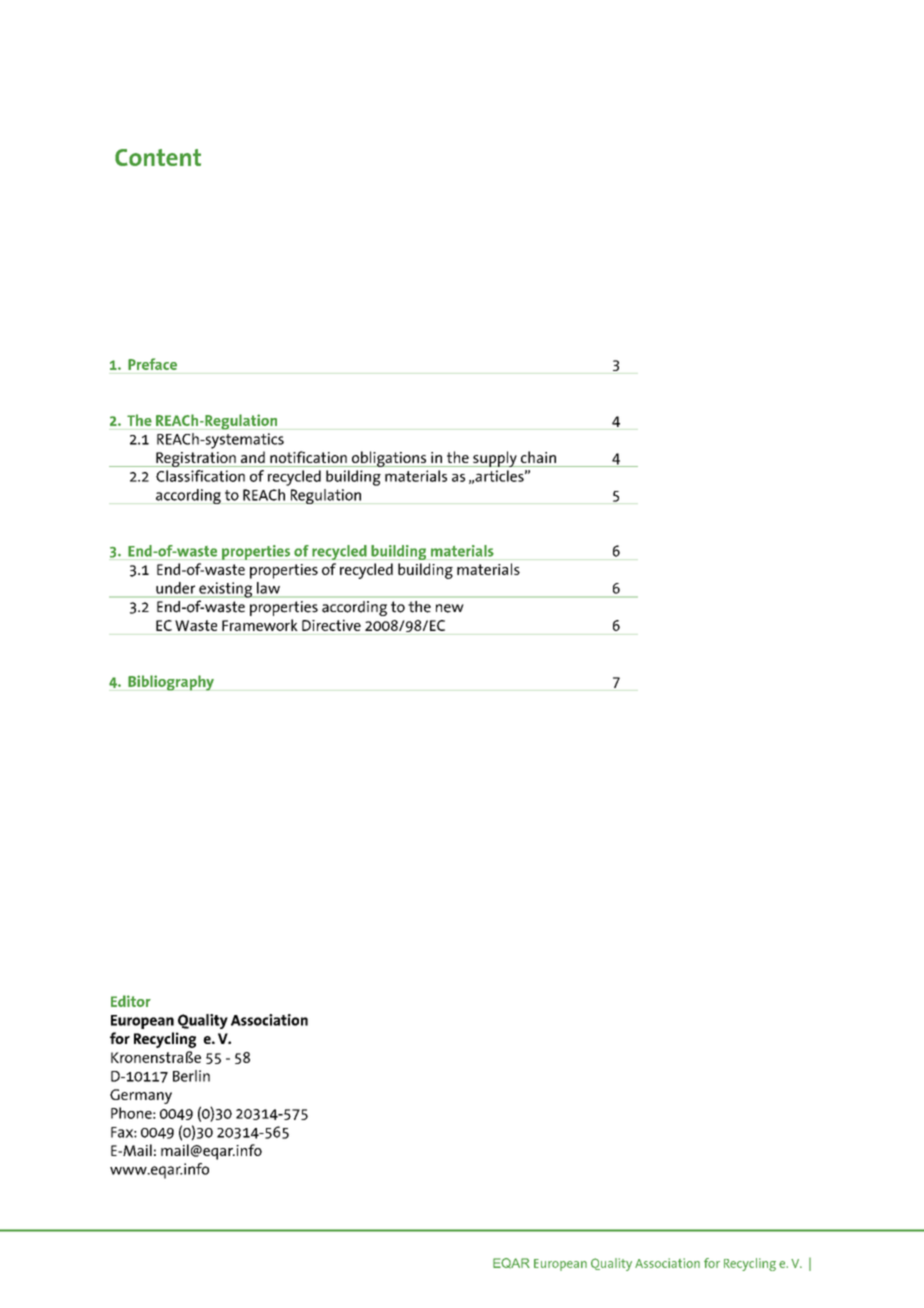 This screenshot has height=1308, width=924. I want to click on Directive, so click(331, 625).
